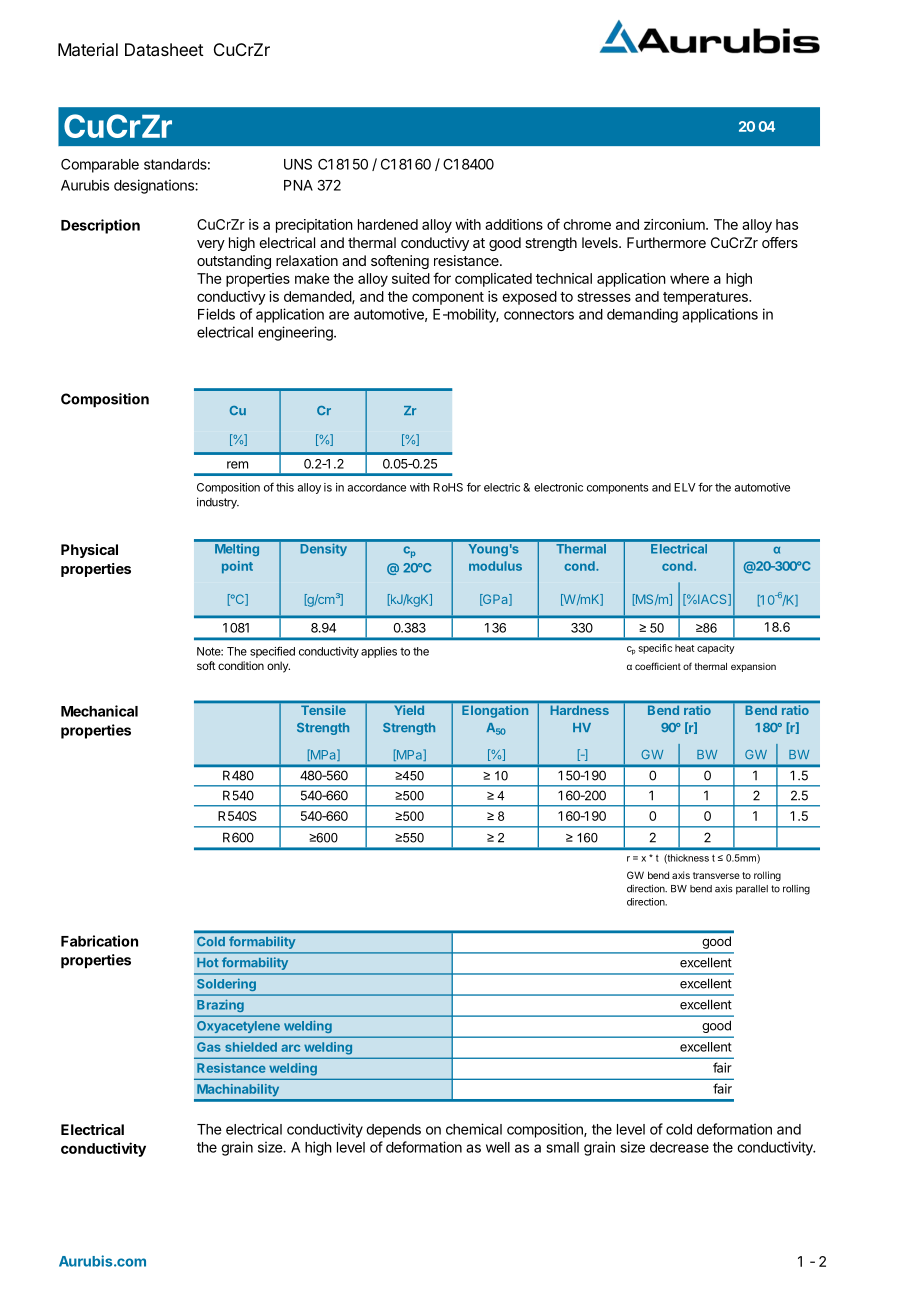  I want to click on Gas, so click(209, 1047).
